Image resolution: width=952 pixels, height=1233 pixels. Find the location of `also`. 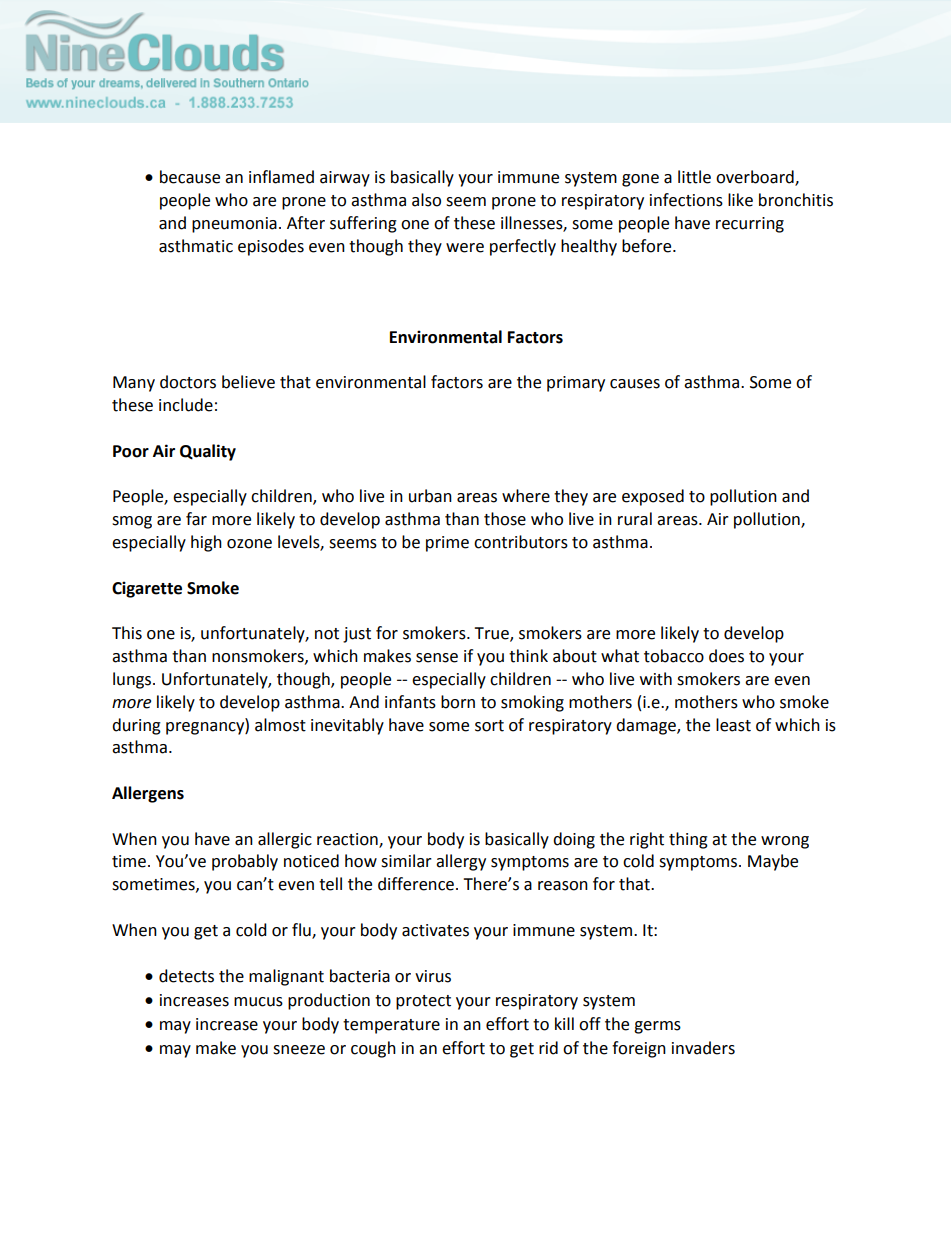

also is located at coordinates (426, 200).
